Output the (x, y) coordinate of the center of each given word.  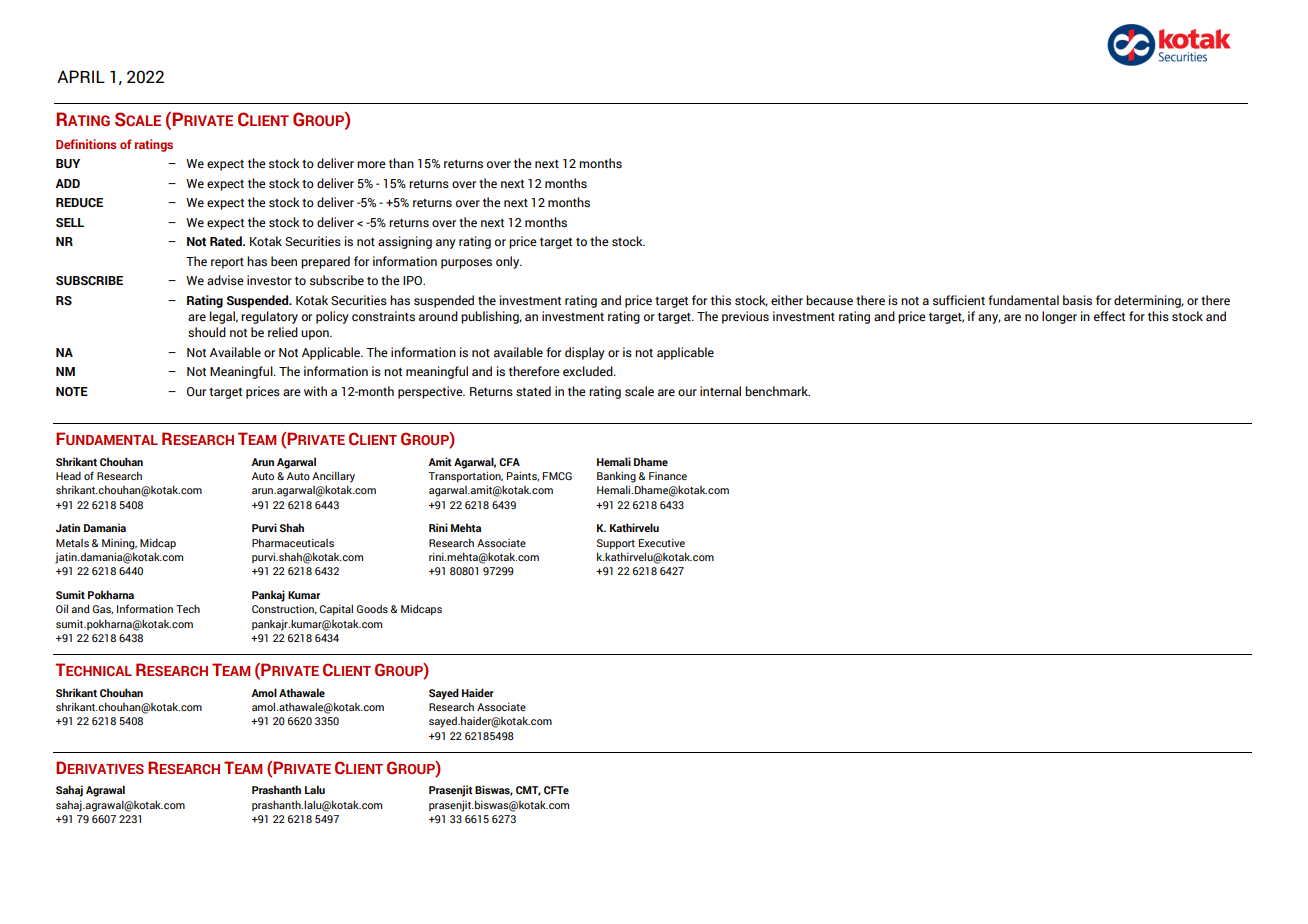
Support (616, 544)
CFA (509, 462)
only (509, 262)
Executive (662, 542)
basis (1077, 300)
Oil (62, 608)
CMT (528, 791)
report (227, 263)
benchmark (777, 391)
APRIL (81, 76)
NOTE (72, 391)
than (401, 163)
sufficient (959, 300)
